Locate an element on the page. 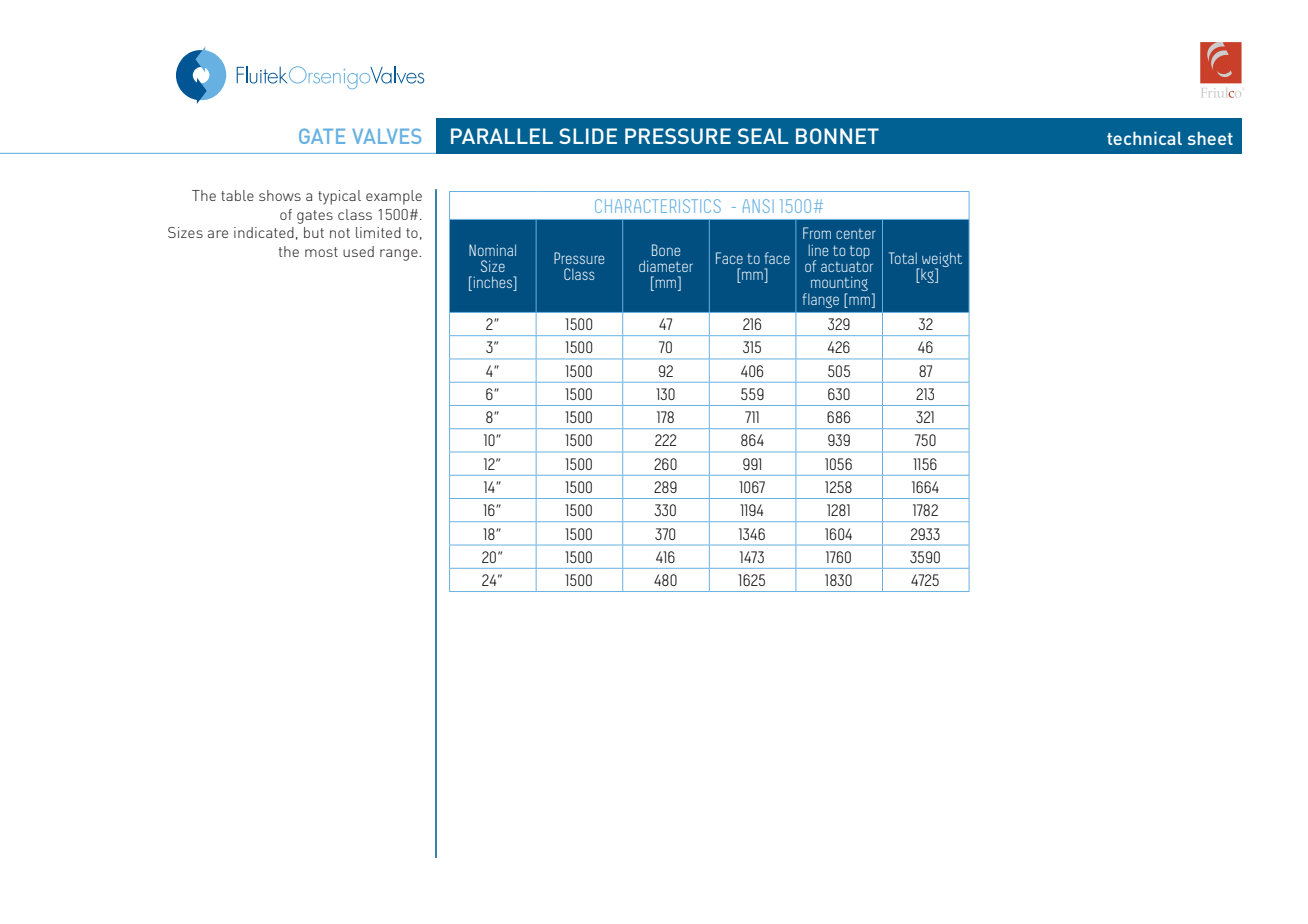 The image size is (1308, 924). technical is located at coordinates (1144, 138).
